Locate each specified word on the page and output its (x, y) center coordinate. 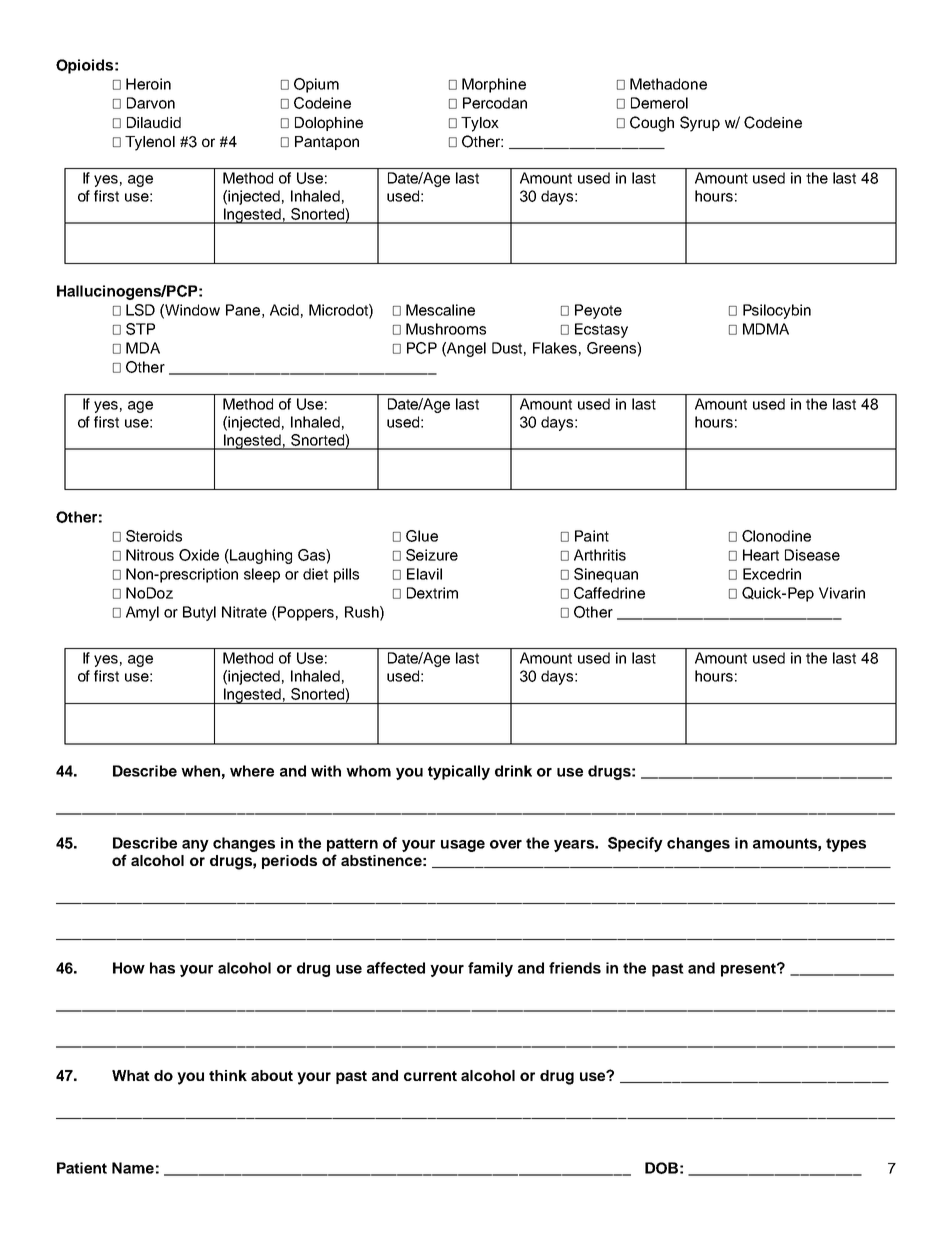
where (252, 771)
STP (140, 329)
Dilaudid (154, 122)
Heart (761, 555)
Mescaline (440, 310)
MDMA (766, 329)
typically (459, 772)
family (490, 969)
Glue (422, 536)
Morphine (494, 85)
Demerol (659, 103)
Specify (635, 844)
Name (133, 1168)
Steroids (154, 536)
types (846, 845)
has (162, 968)
